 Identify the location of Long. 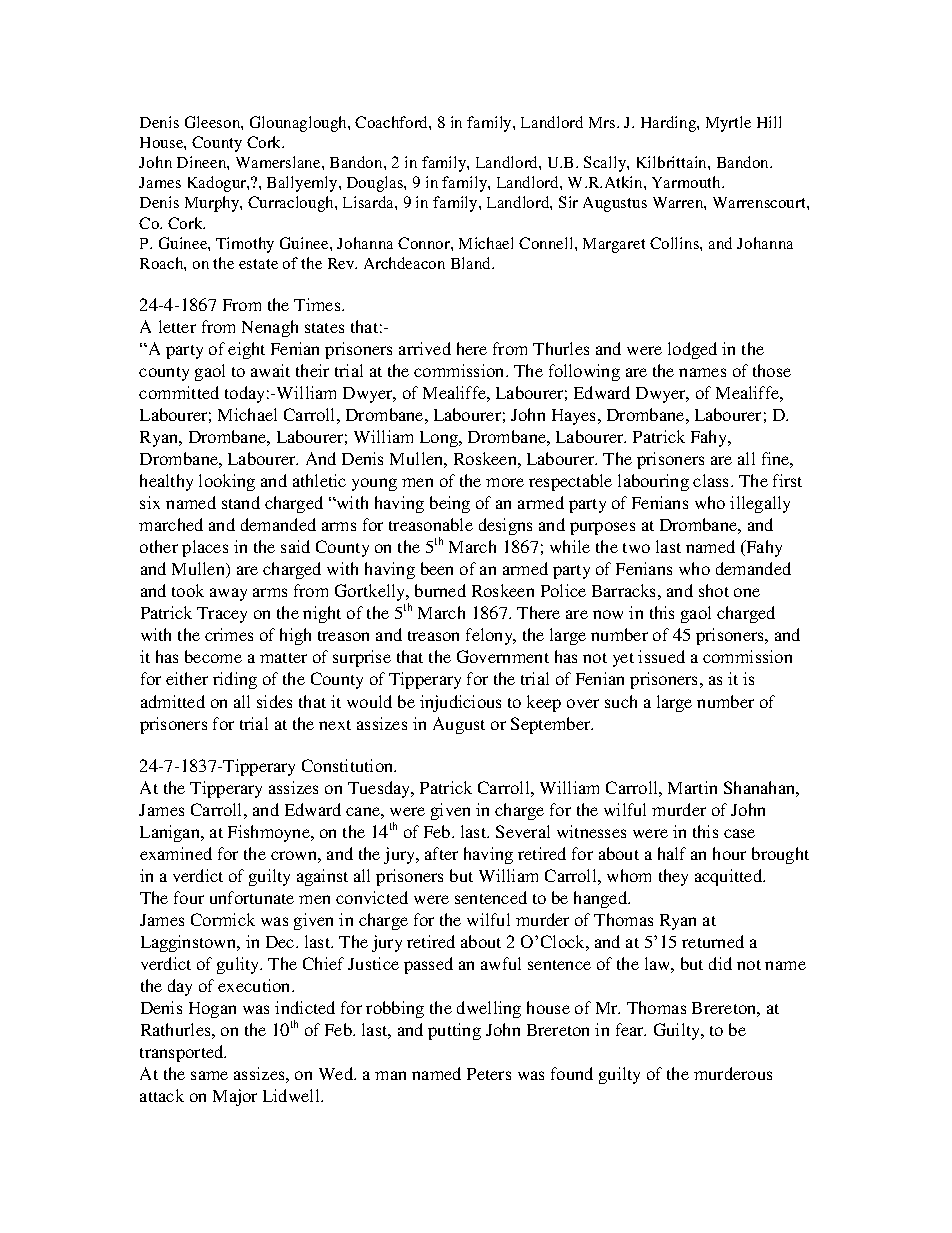
(440, 439).
